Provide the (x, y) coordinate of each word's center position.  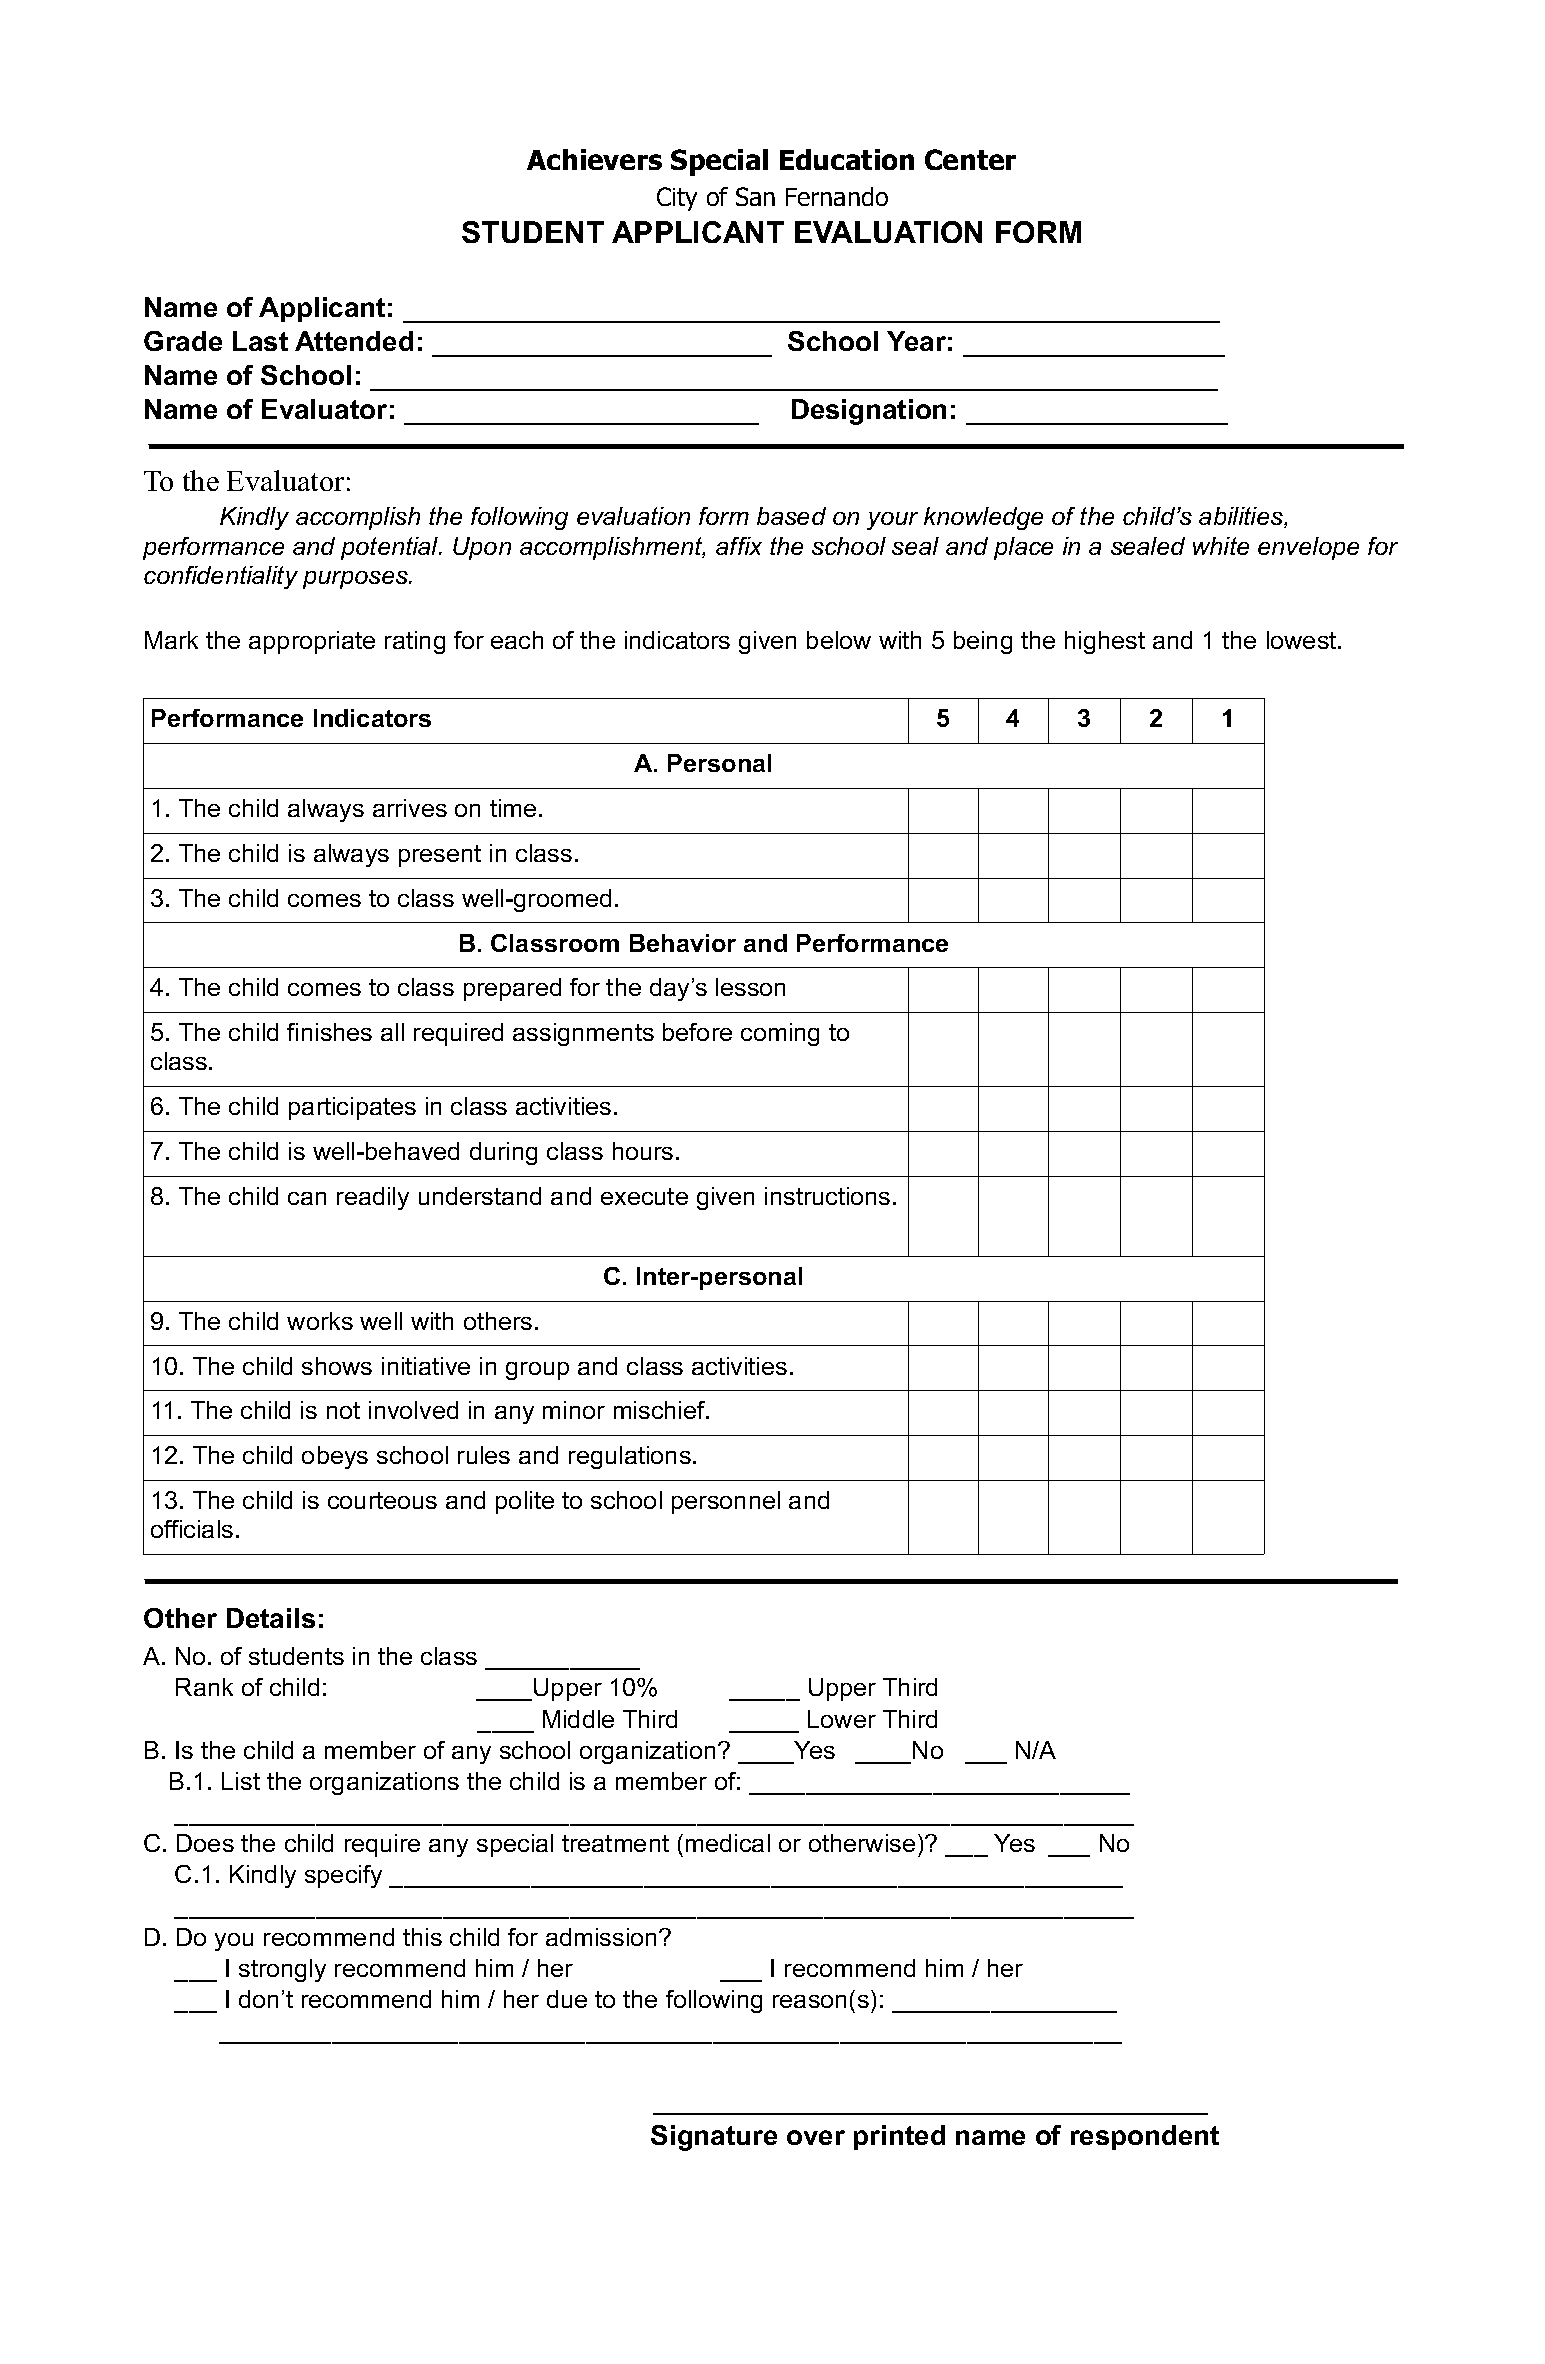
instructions (827, 1196)
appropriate (312, 642)
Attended (354, 341)
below (839, 640)
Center (970, 159)
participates (352, 1108)
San (755, 196)
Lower (842, 1719)
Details (271, 1618)
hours (643, 1151)
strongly (282, 1970)
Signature (714, 2138)
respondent (1145, 2137)
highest (1105, 642)
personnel (726, 1502)
